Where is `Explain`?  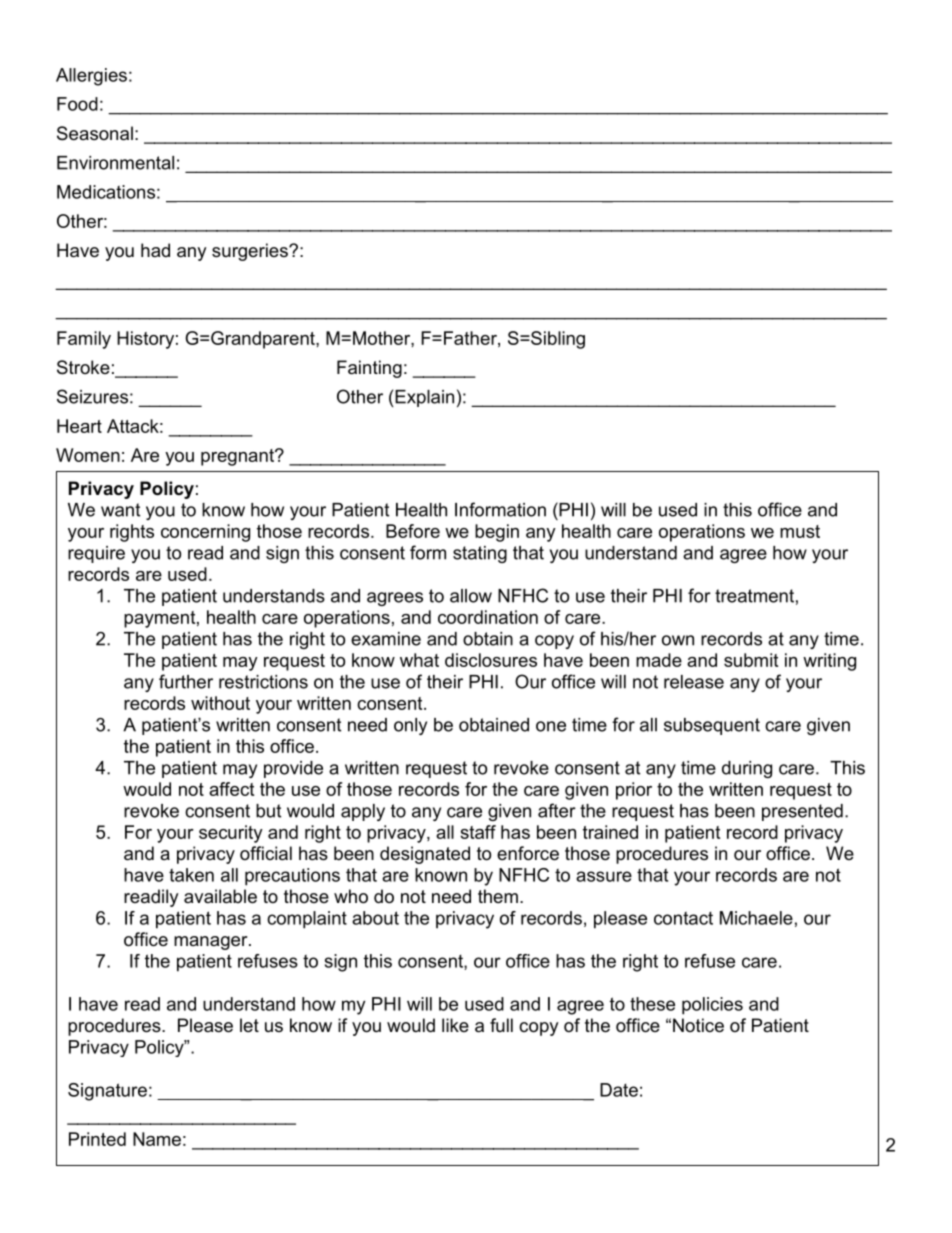 Explain is located at coordinates (424, 398).
